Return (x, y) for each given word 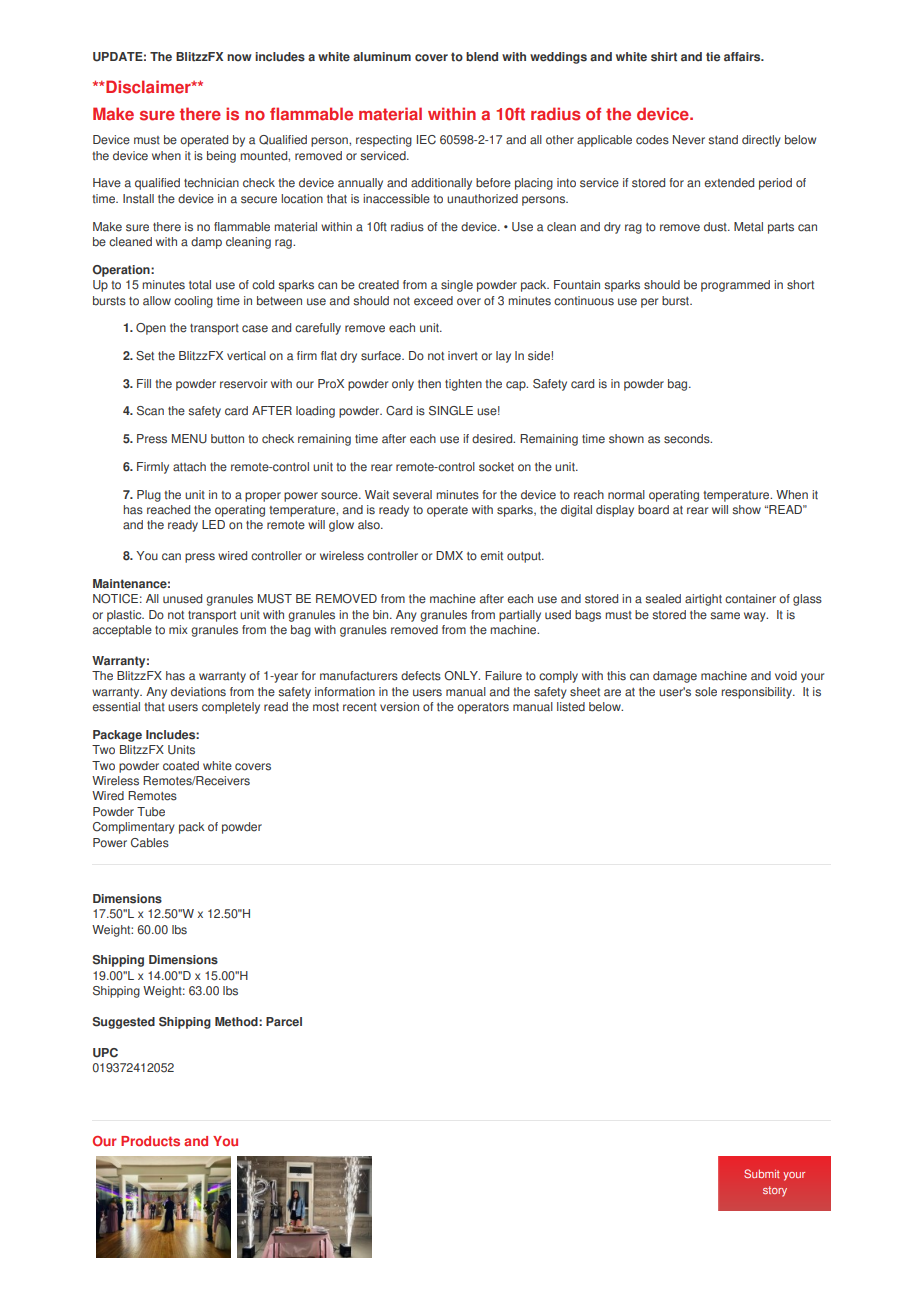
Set (145, 356)
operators (483, 708)
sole (706, 692)
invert (463, 356)
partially (520, 616)
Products (150, 1141)
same (725, 616)
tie (713, 57)
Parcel (284, 1022)
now (239, 58)
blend (482, 57)
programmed (735, 286)
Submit (762, 1173)
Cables (150, 843)
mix (178, 629)
